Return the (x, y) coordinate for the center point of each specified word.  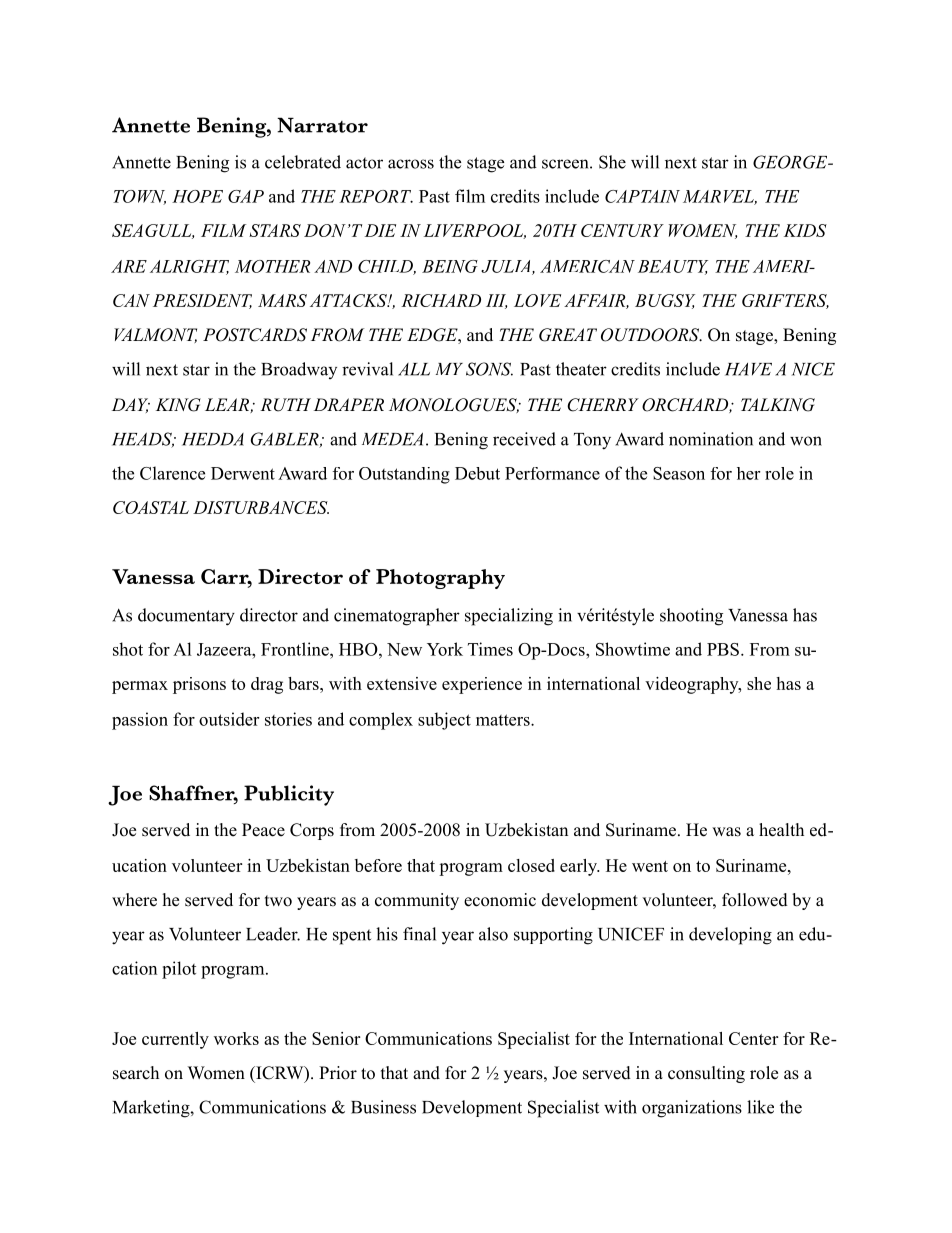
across (411, 164)
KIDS (805, 230)
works (236, 1038)
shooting (691, 617)
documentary (186, 617)
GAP (246, 196)
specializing (509, 617)
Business (383, 1107)
